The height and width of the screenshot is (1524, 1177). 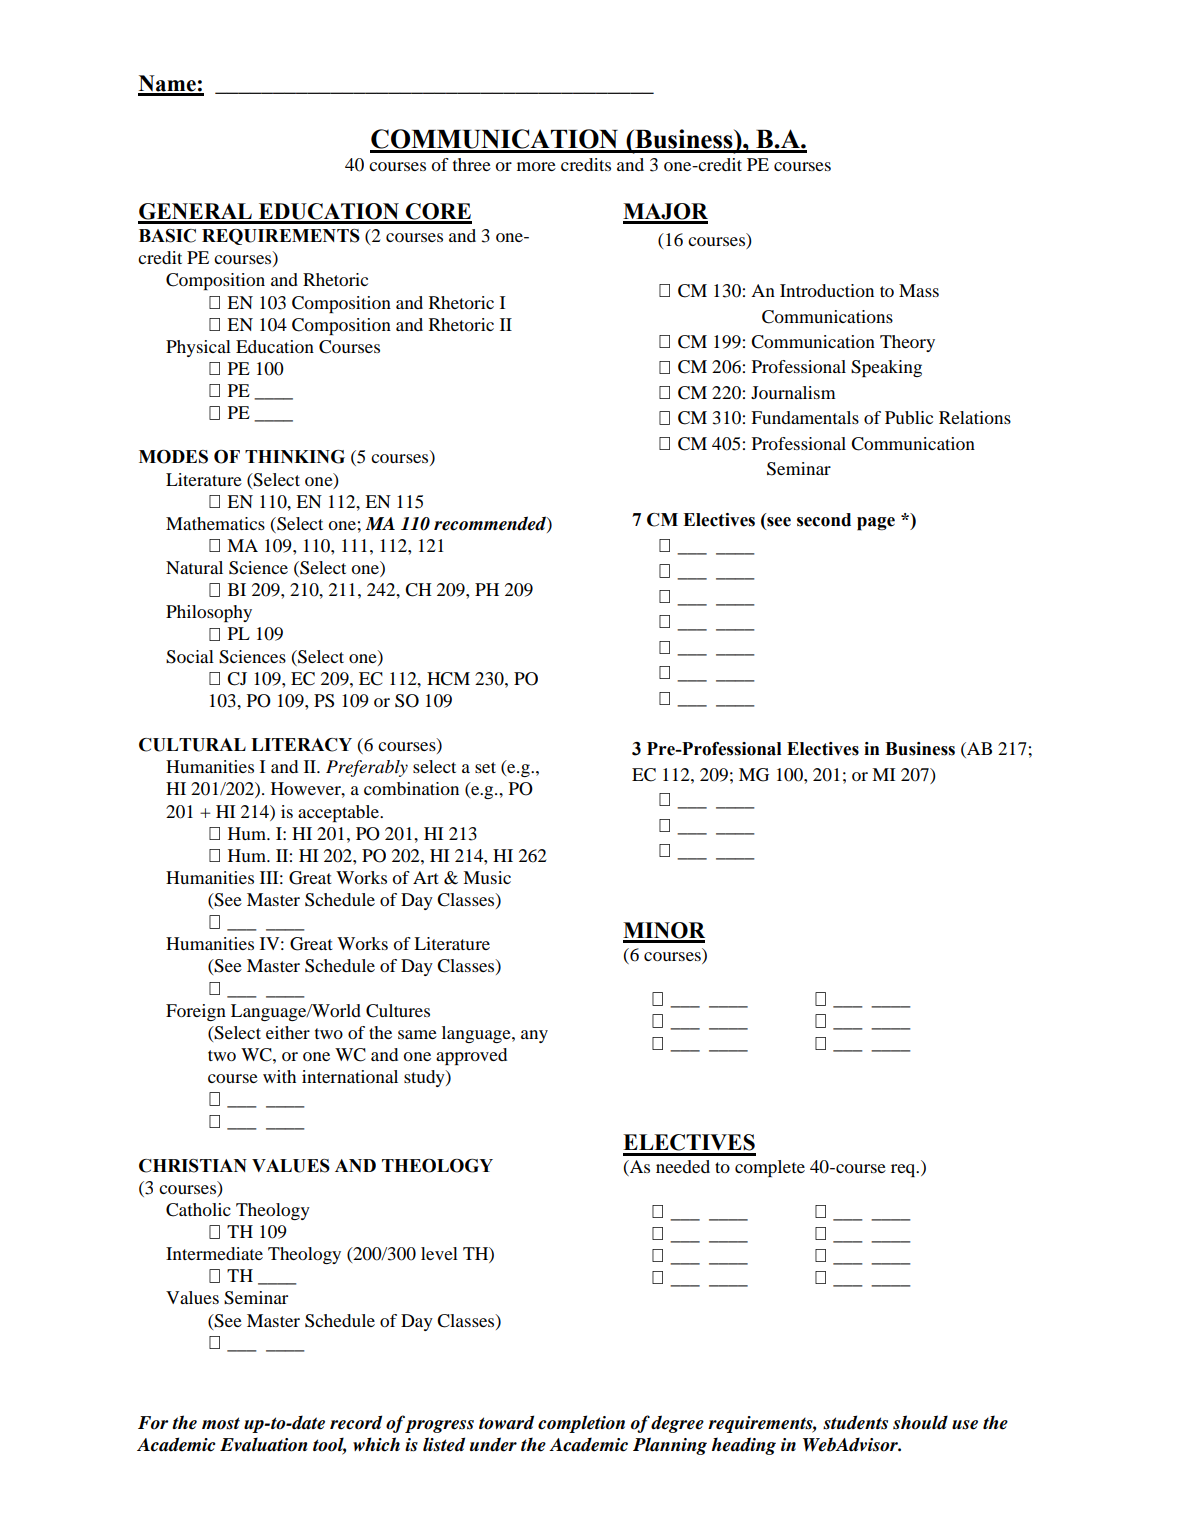 I want to click on Mass, so click(x=919, y=290).
